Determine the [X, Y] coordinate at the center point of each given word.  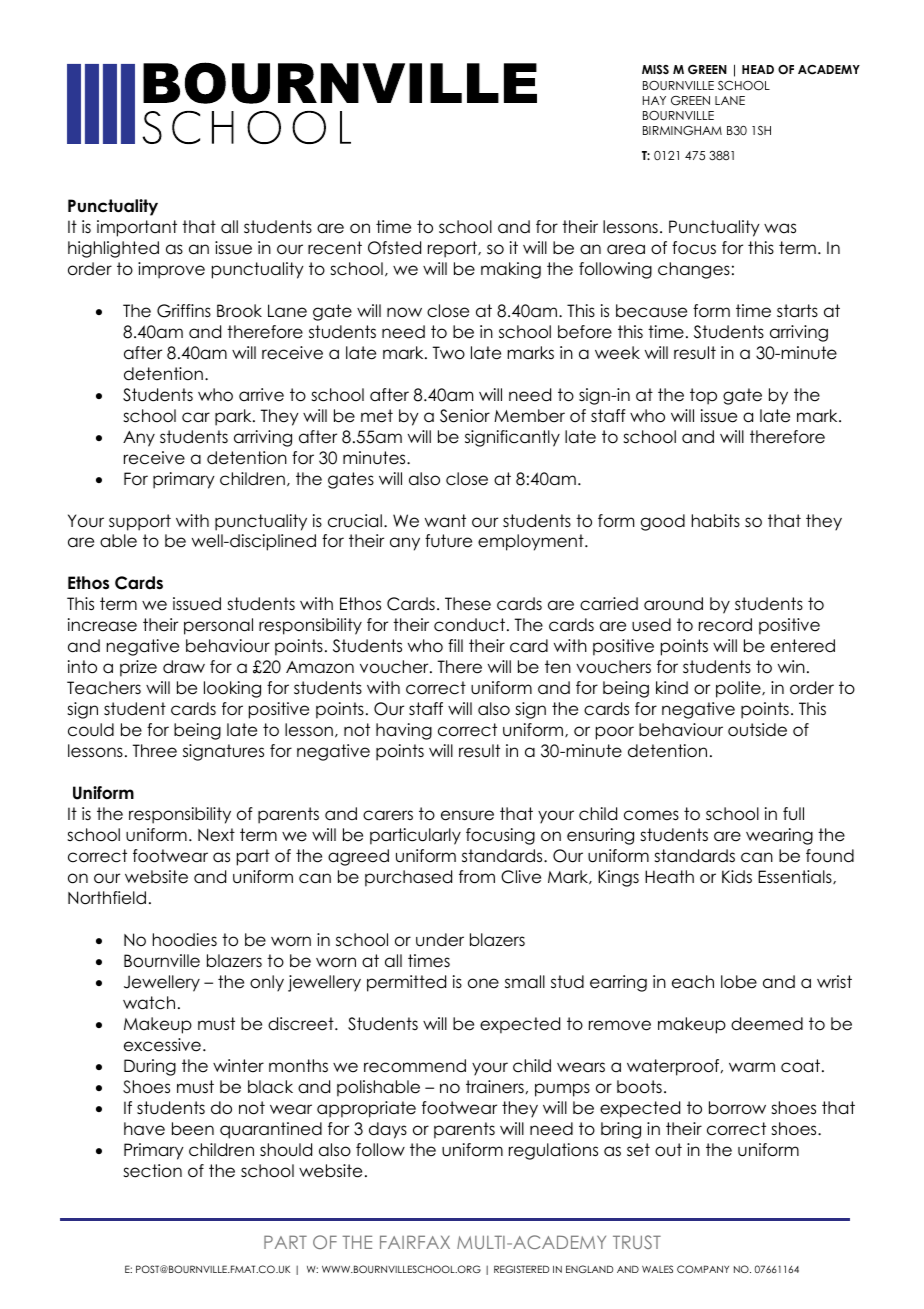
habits [716, 521]
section [152, 1171]
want [445, 521]
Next [216, 835]
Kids [737, 877]
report [453, 249]
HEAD [758, 69]
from [477, 877]
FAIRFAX [415, 1242]
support [140, 522]
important [137, 228]
